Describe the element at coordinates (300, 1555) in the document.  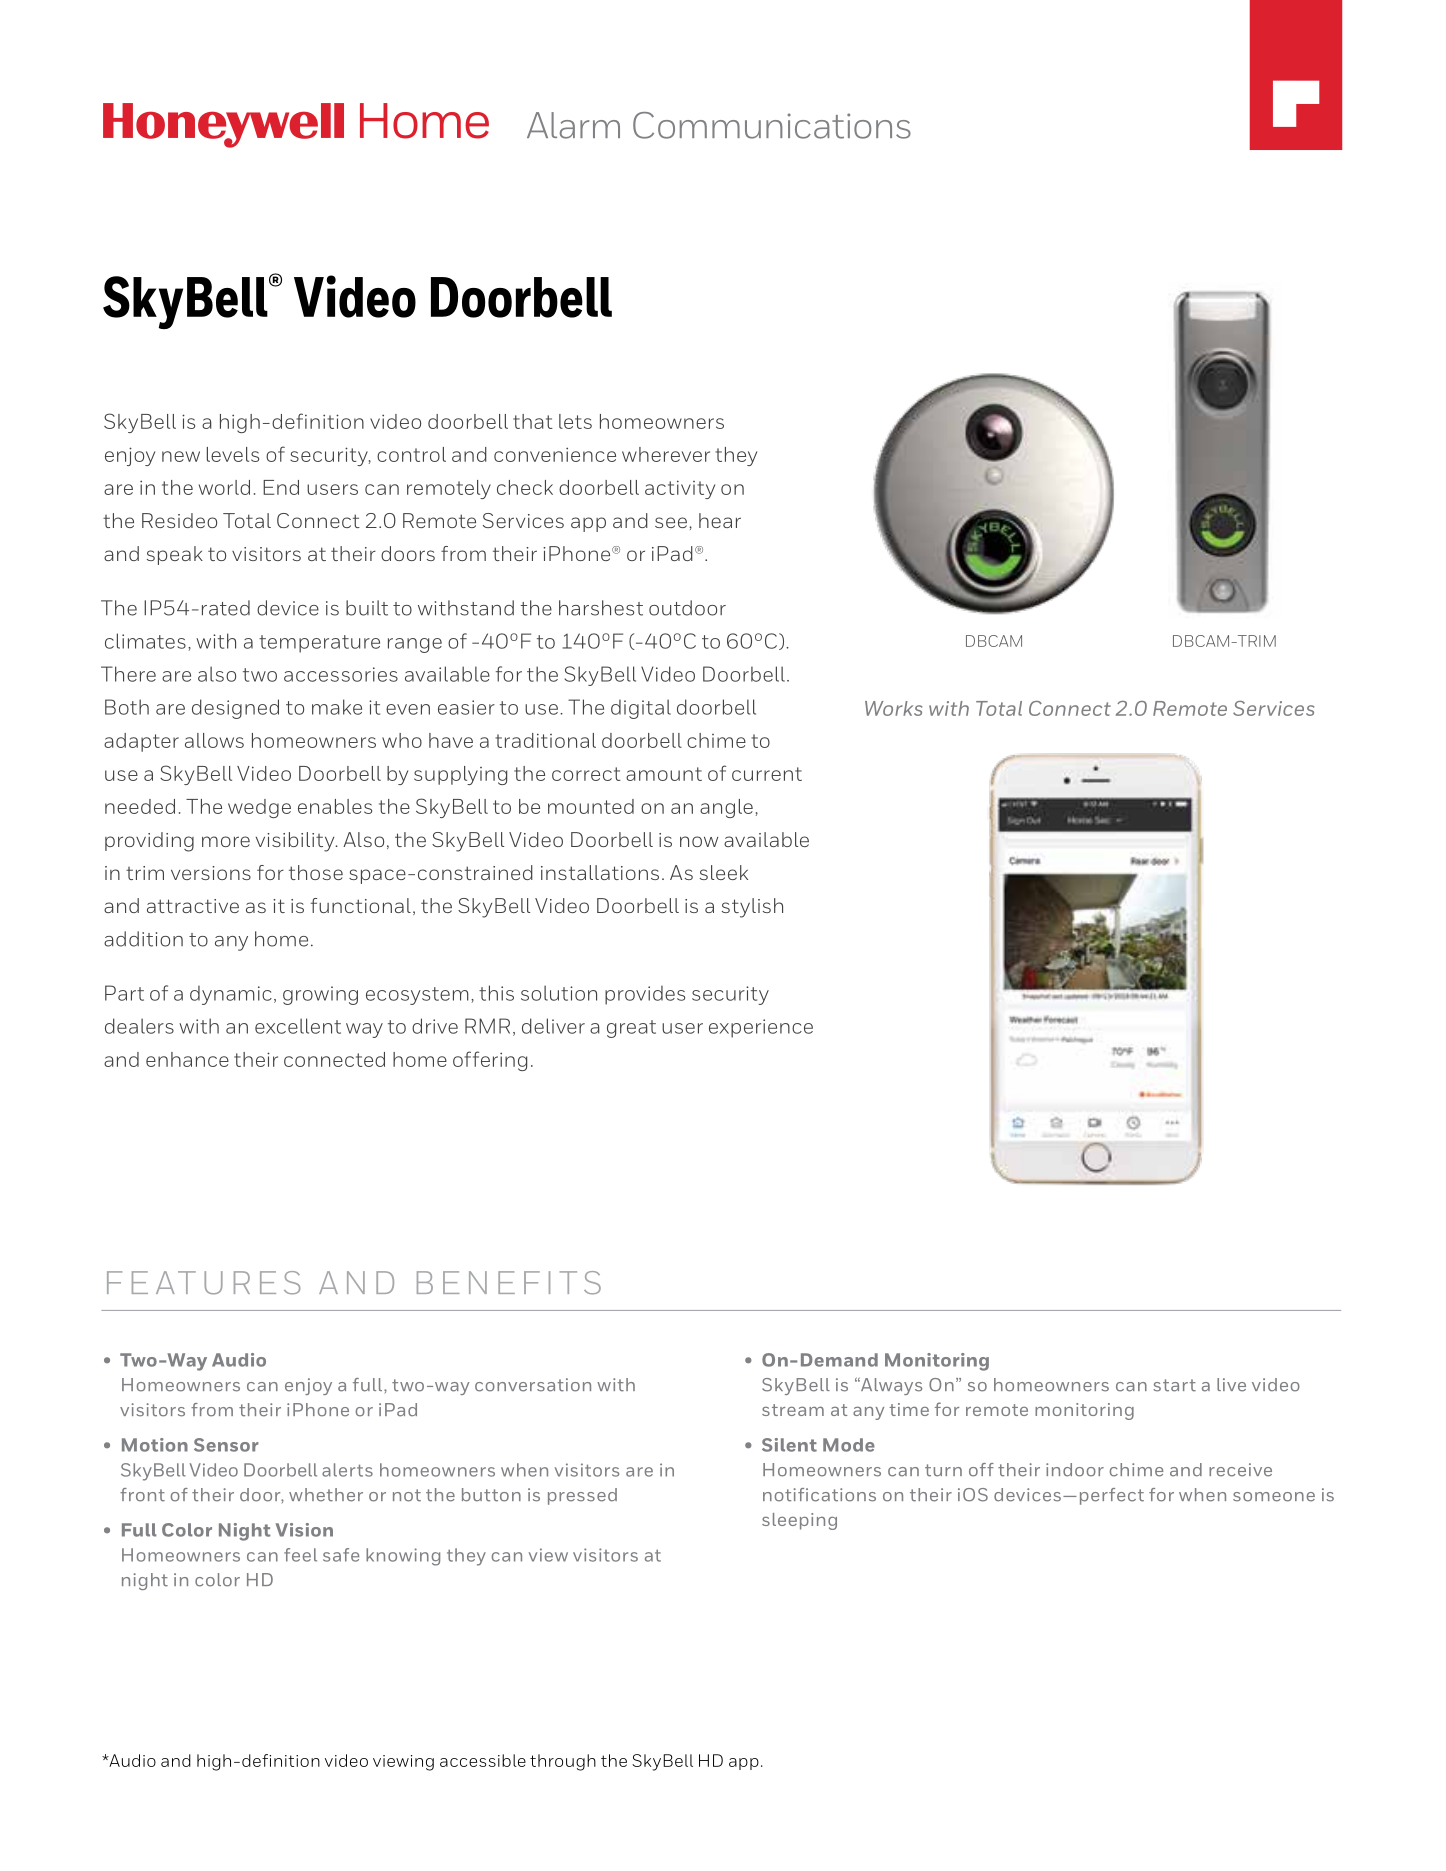
I see `feel` at that location.
